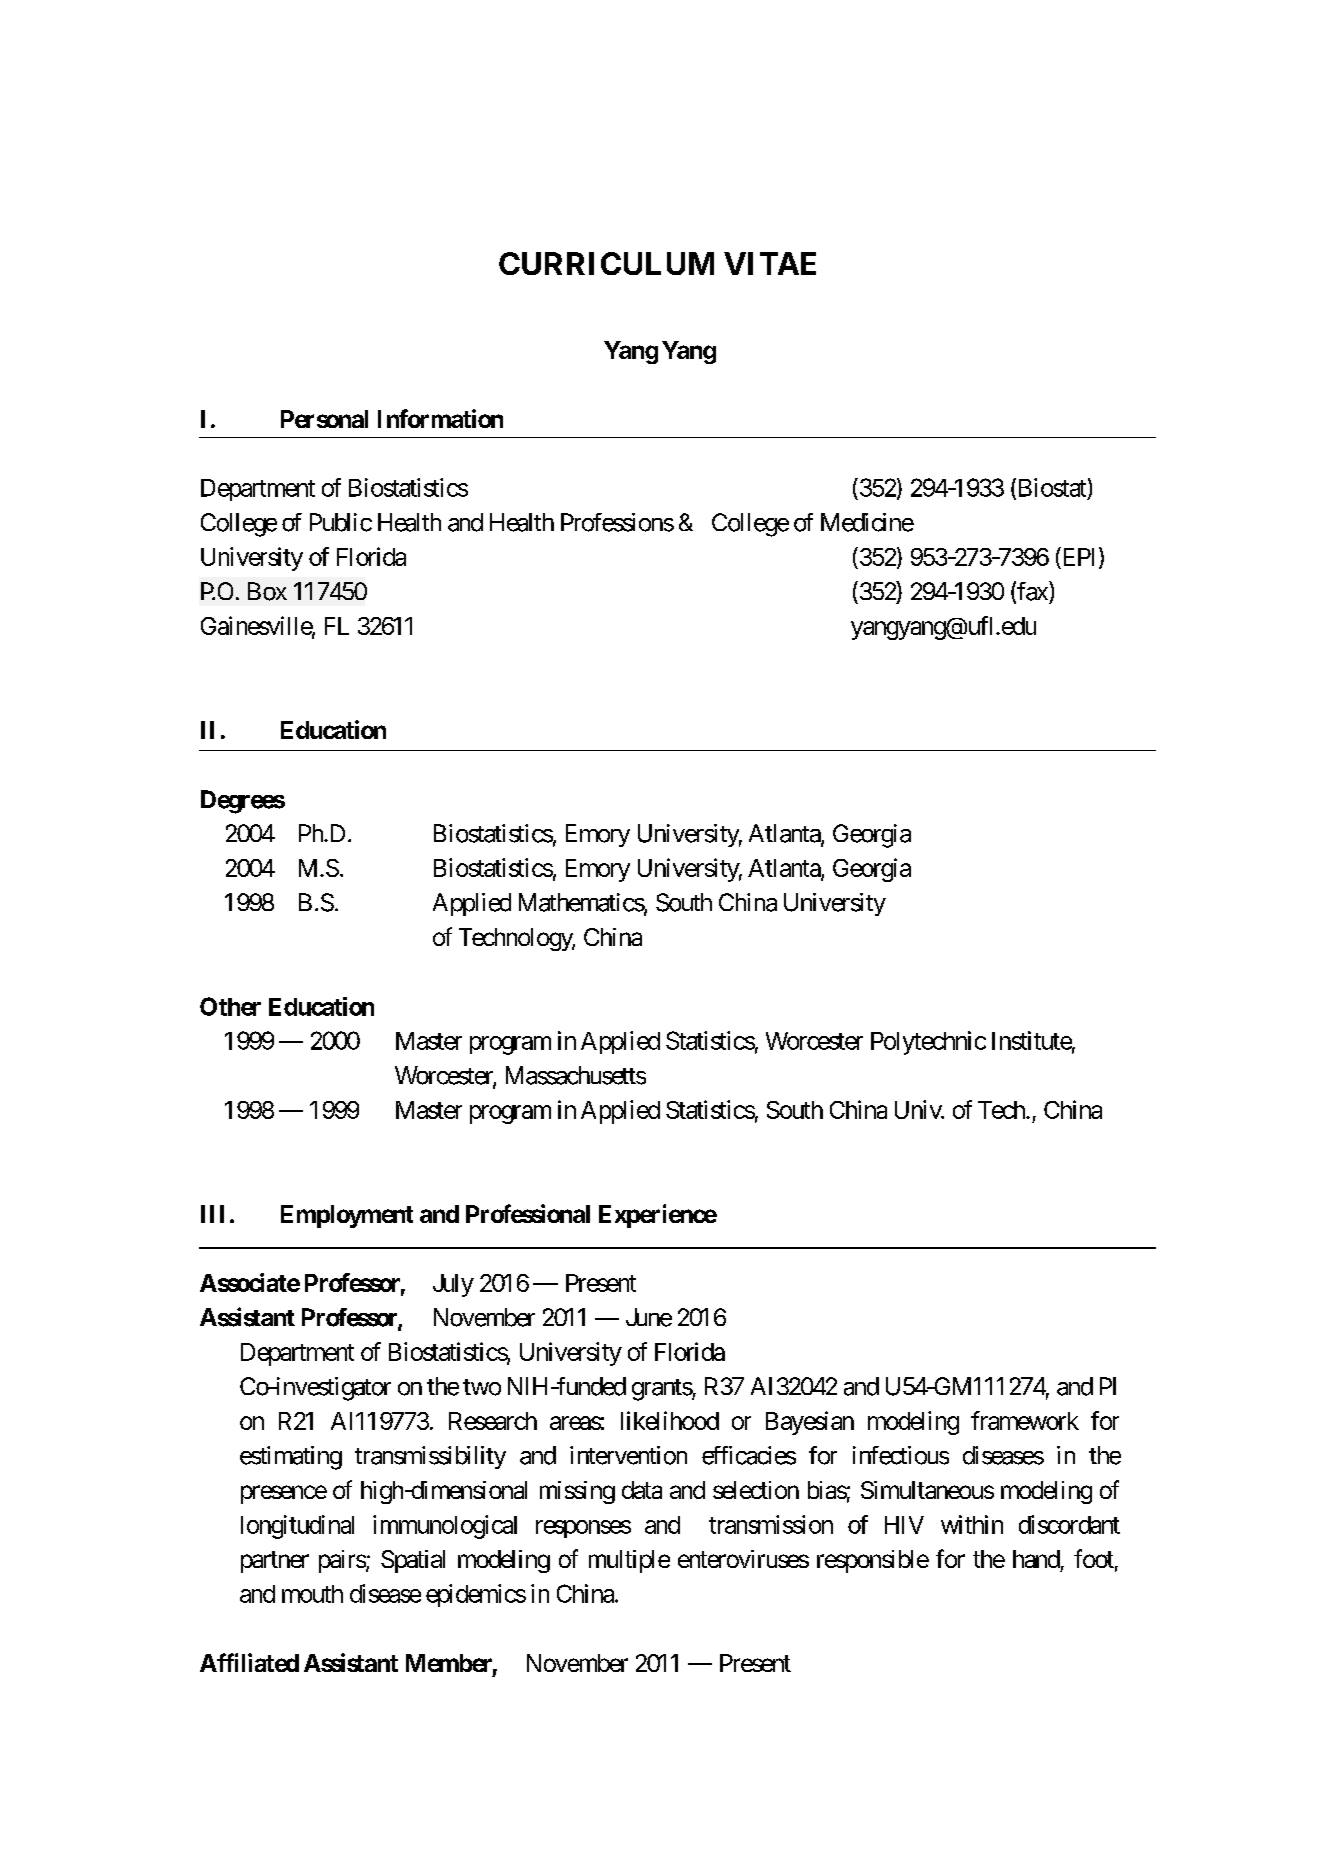 The image size is (1318, 1865). What do you see at coordinates (324, 419) in the page?
I see `Personal` at bounding box center [324, 419].
